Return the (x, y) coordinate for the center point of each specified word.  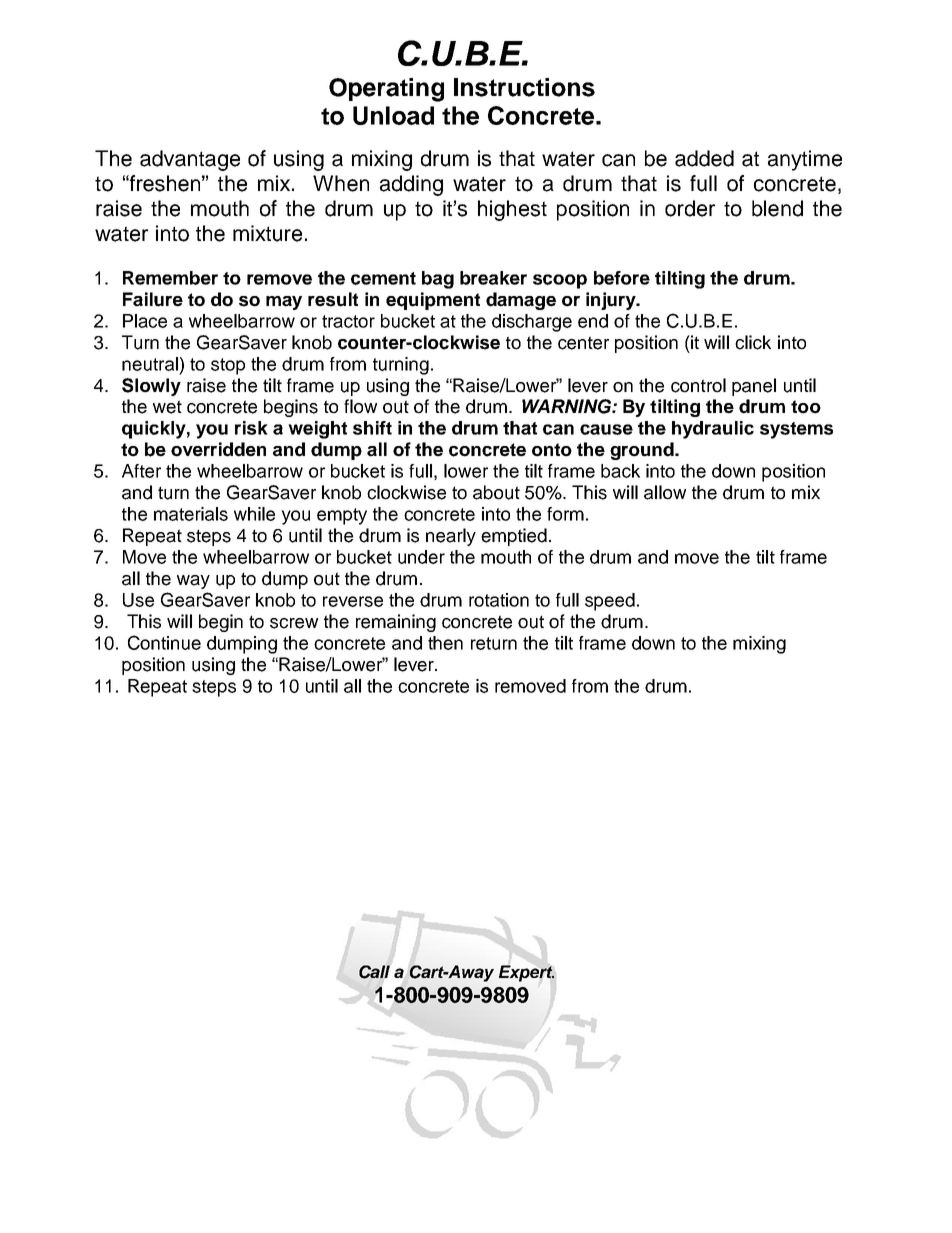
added (704, 158)
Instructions (524, 87)
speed (610, 602)
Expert (526, 973)
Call (374, 972)
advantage (190, 160)
